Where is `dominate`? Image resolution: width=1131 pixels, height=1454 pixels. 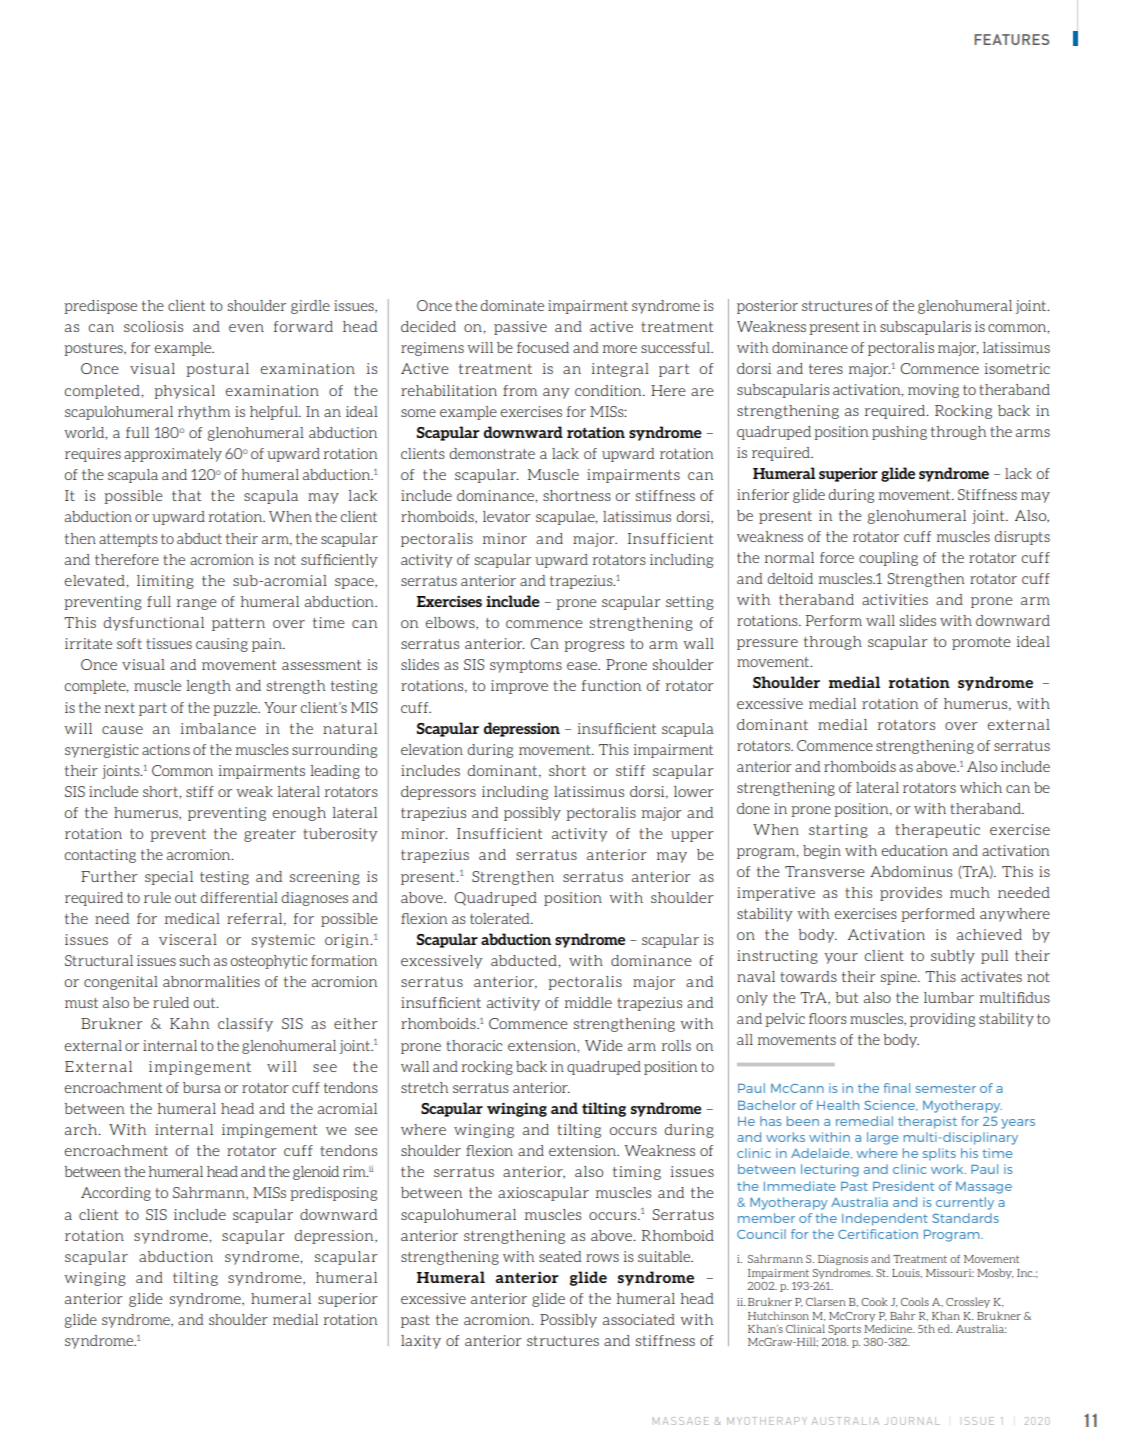 dominate is located at coordinates (512, 305).
